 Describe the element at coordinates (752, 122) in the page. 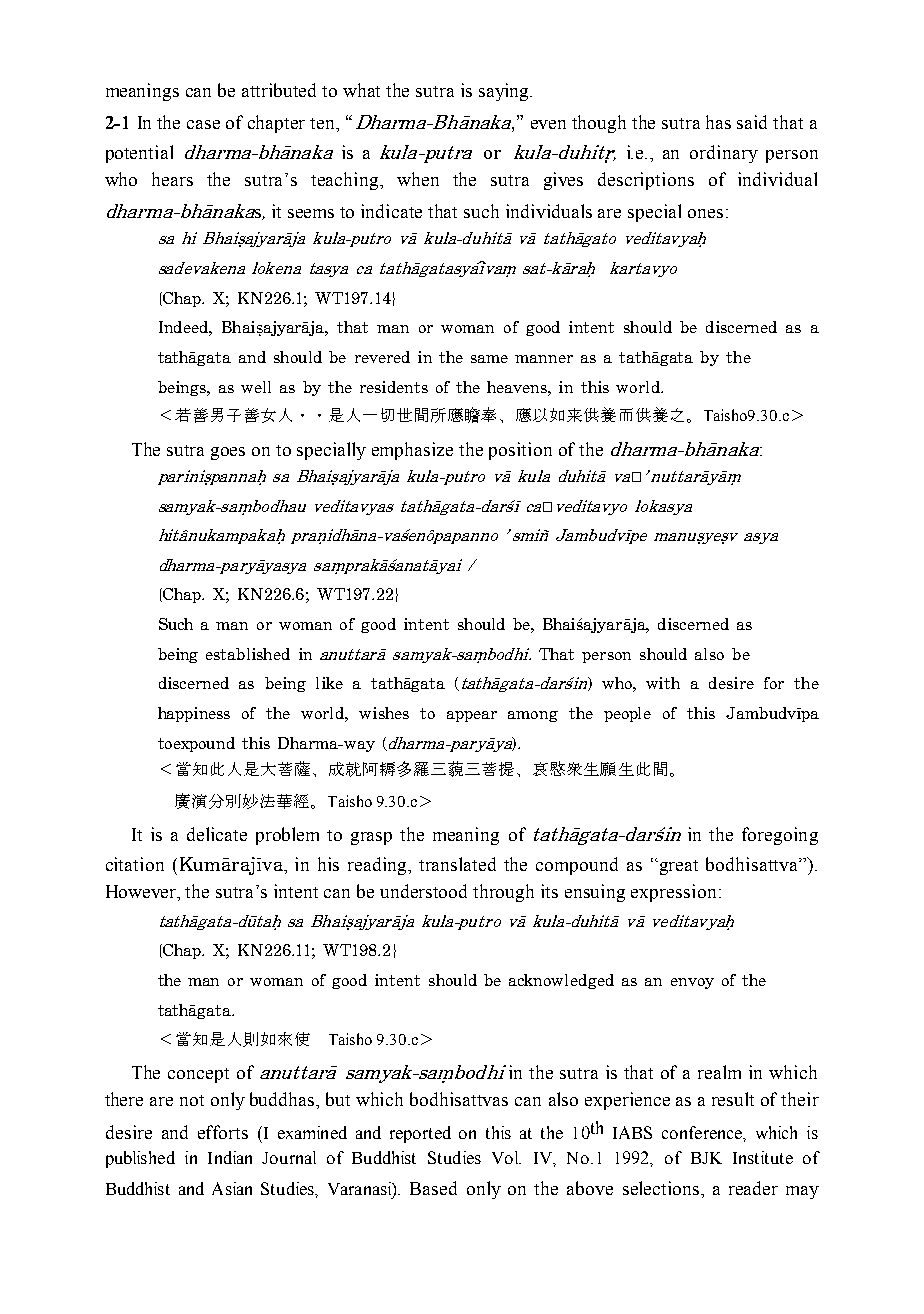

I see `said` at that location.
